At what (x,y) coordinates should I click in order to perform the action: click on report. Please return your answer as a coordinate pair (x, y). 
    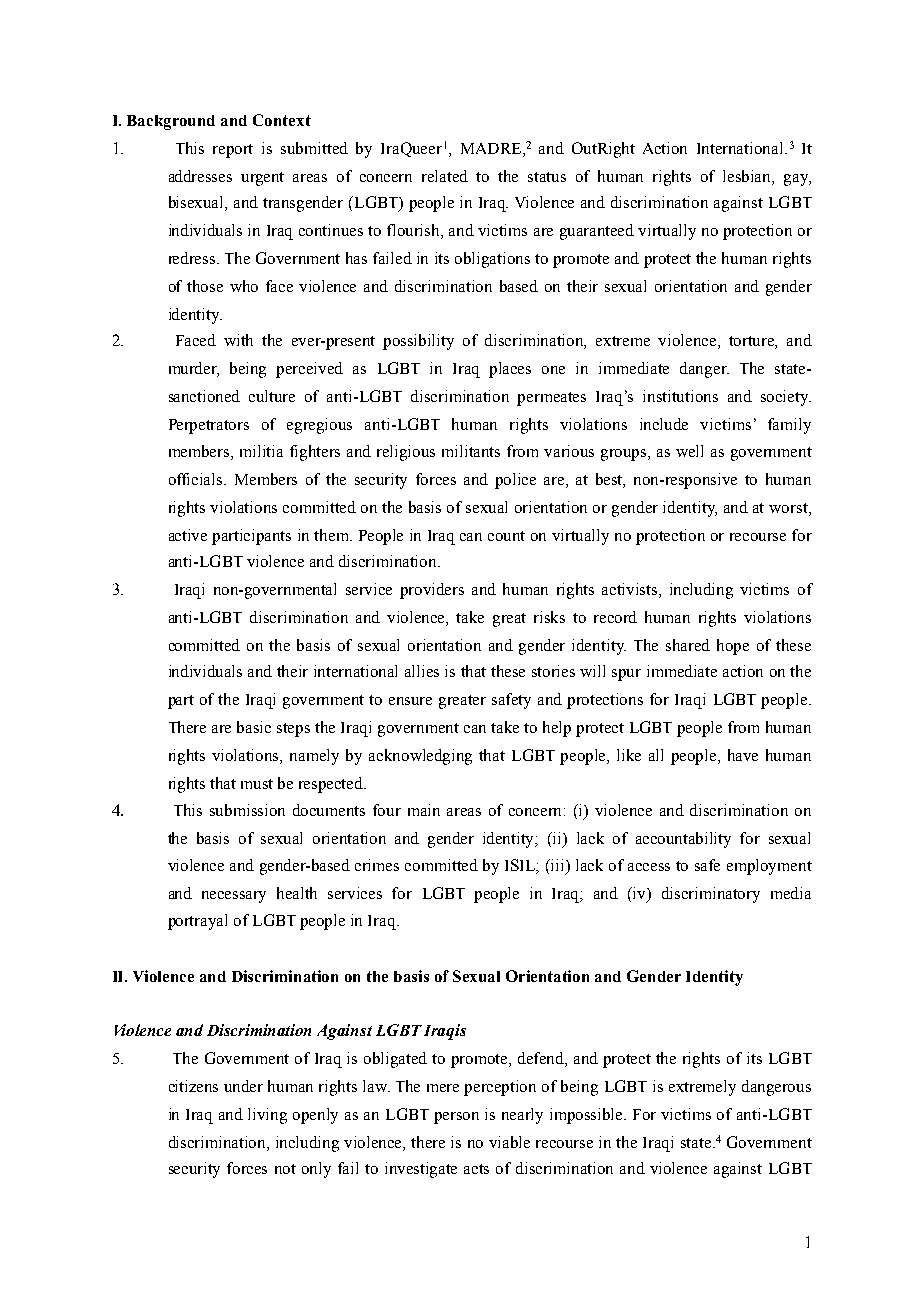
    Looking at the image, I should click on (233, 151).
